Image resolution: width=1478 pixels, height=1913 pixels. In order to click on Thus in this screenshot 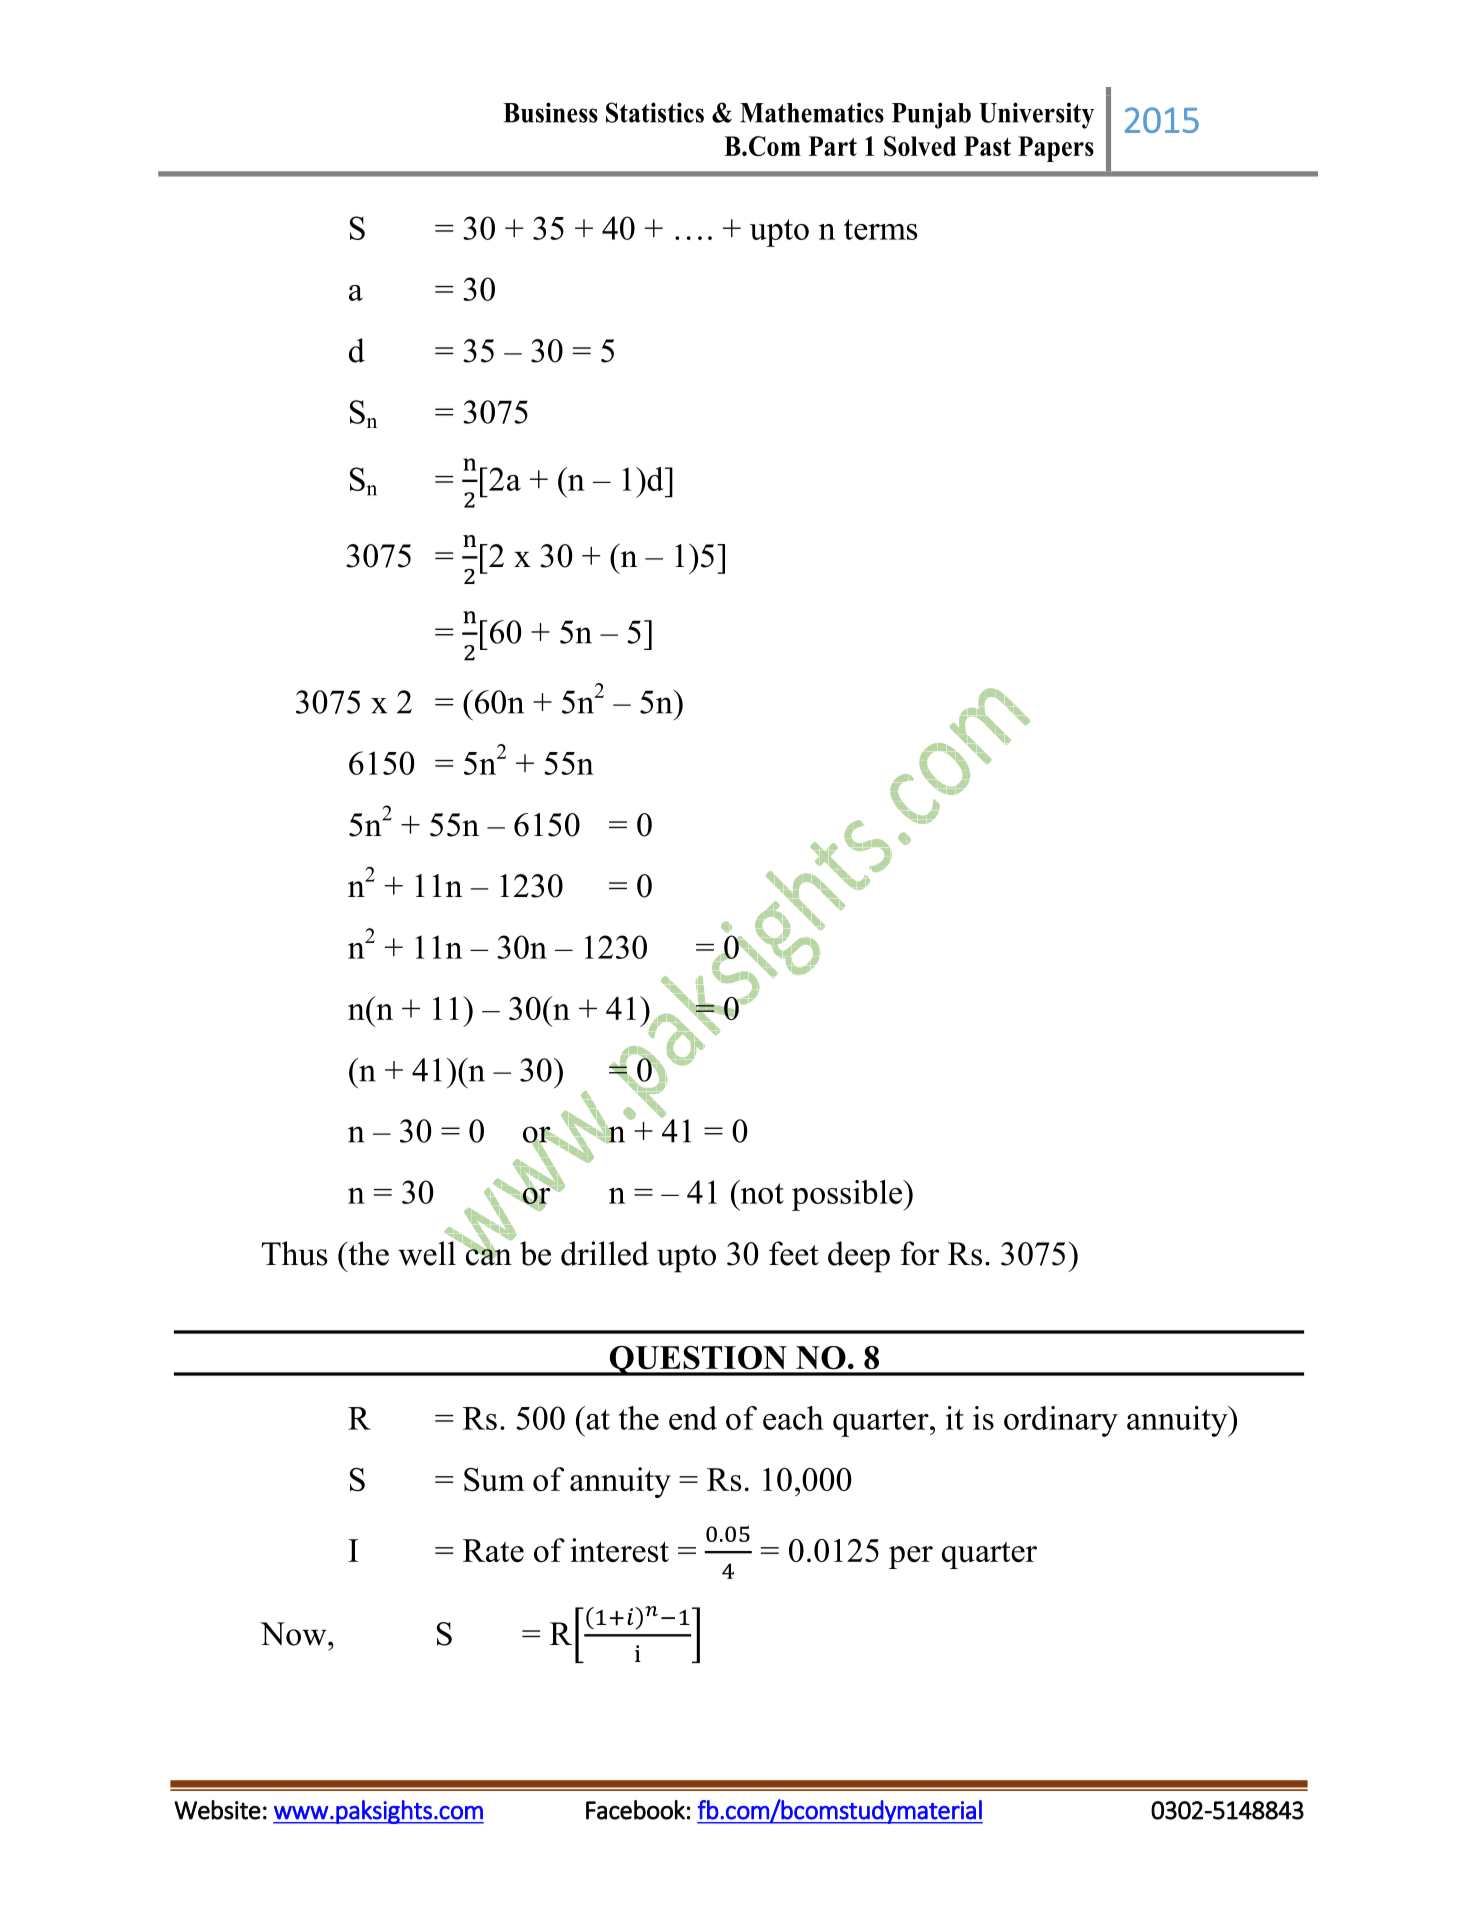, I will do `click(294, 1253)`.
